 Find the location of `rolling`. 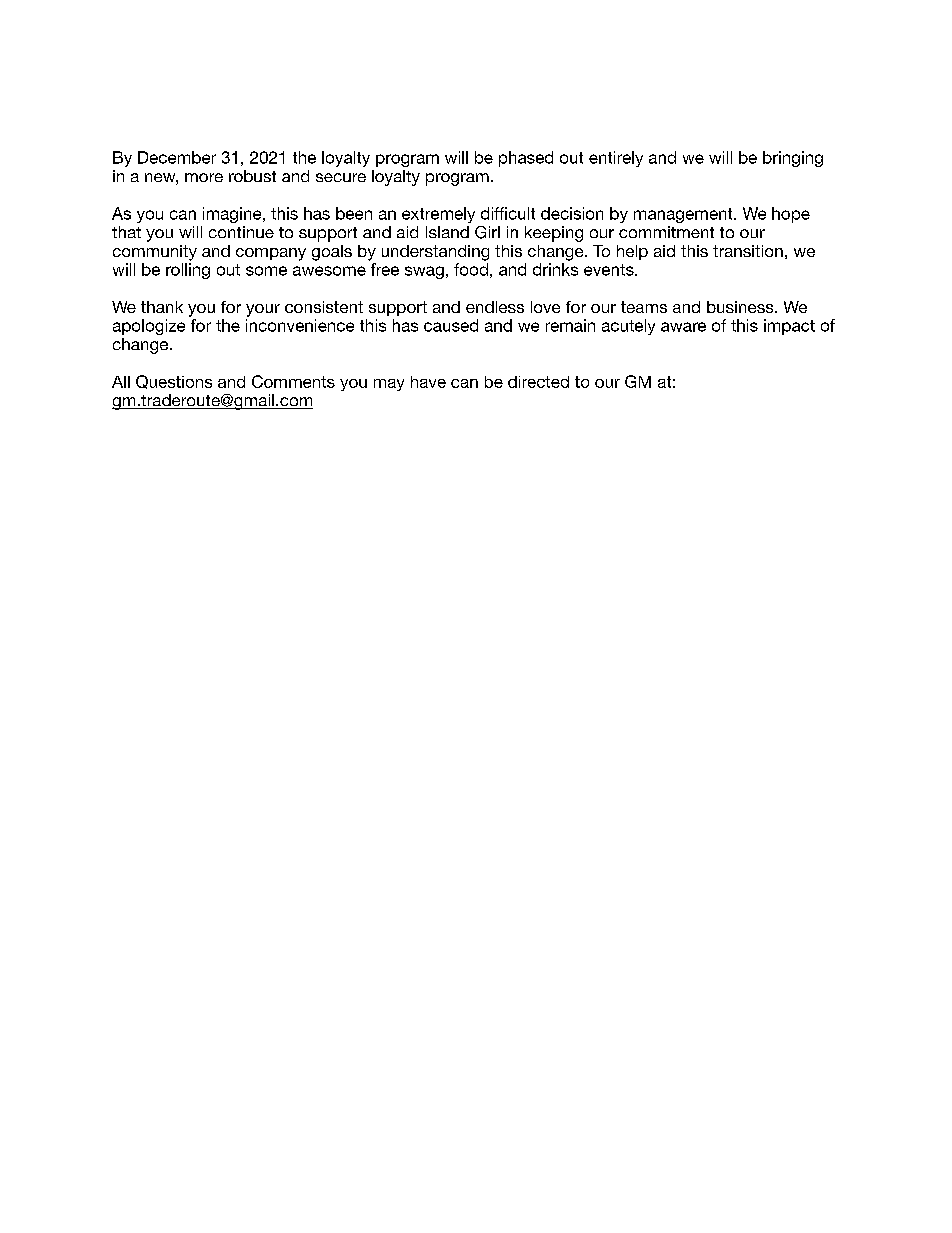

rolling is located at coordinates (188, 271).
